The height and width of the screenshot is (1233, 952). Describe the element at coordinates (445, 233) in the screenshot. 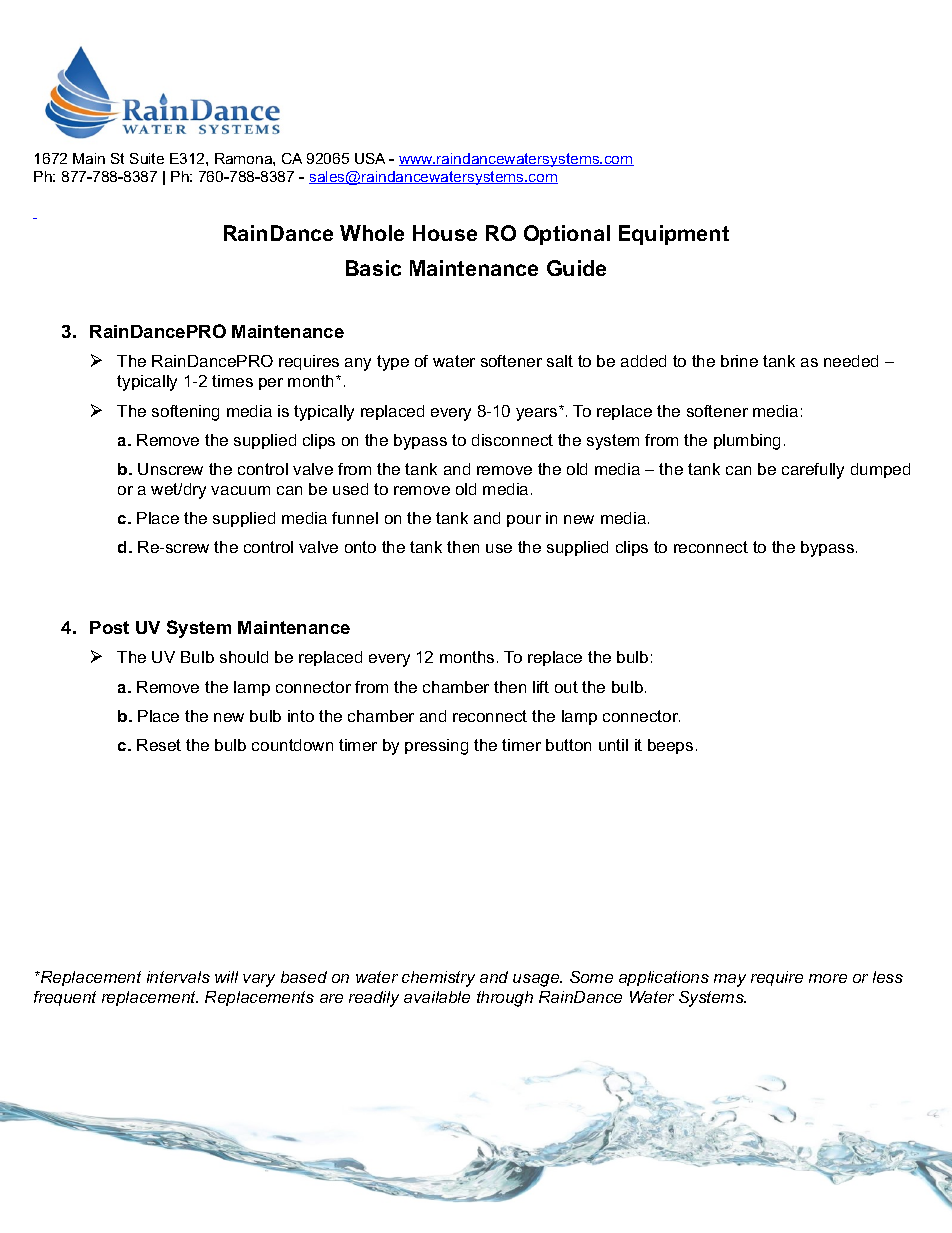

I see `House` at that location.
